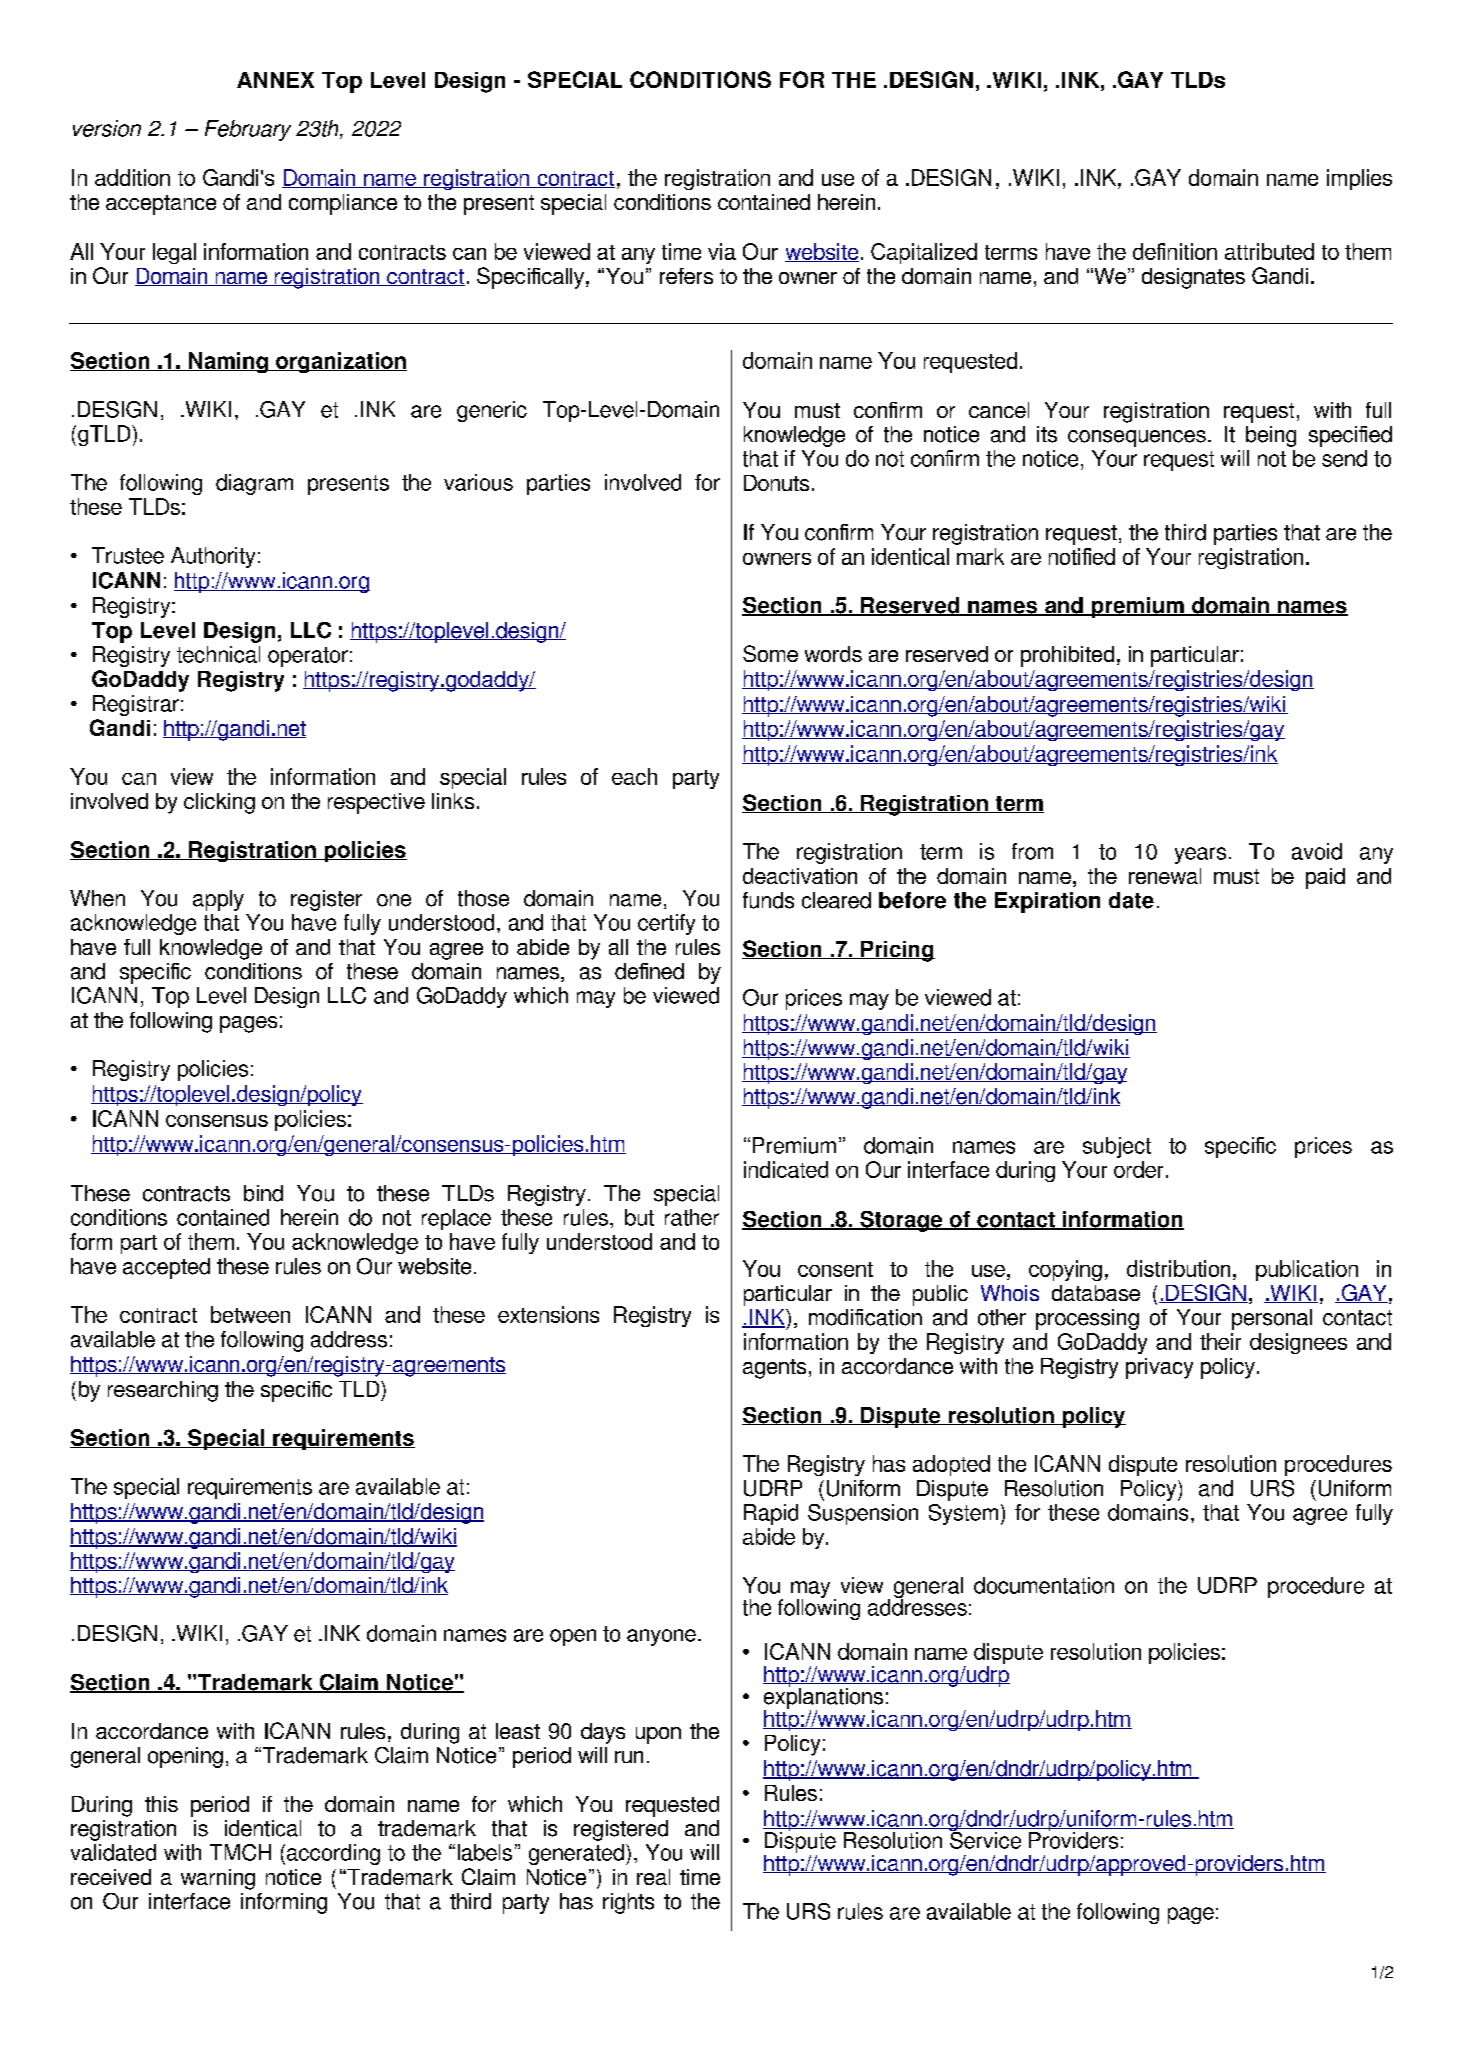 The width and height of the screenshot is (1463, 2069). Describe the element at coordinates (1165, 876) in the screenshot. I see `renewal` at that location.
